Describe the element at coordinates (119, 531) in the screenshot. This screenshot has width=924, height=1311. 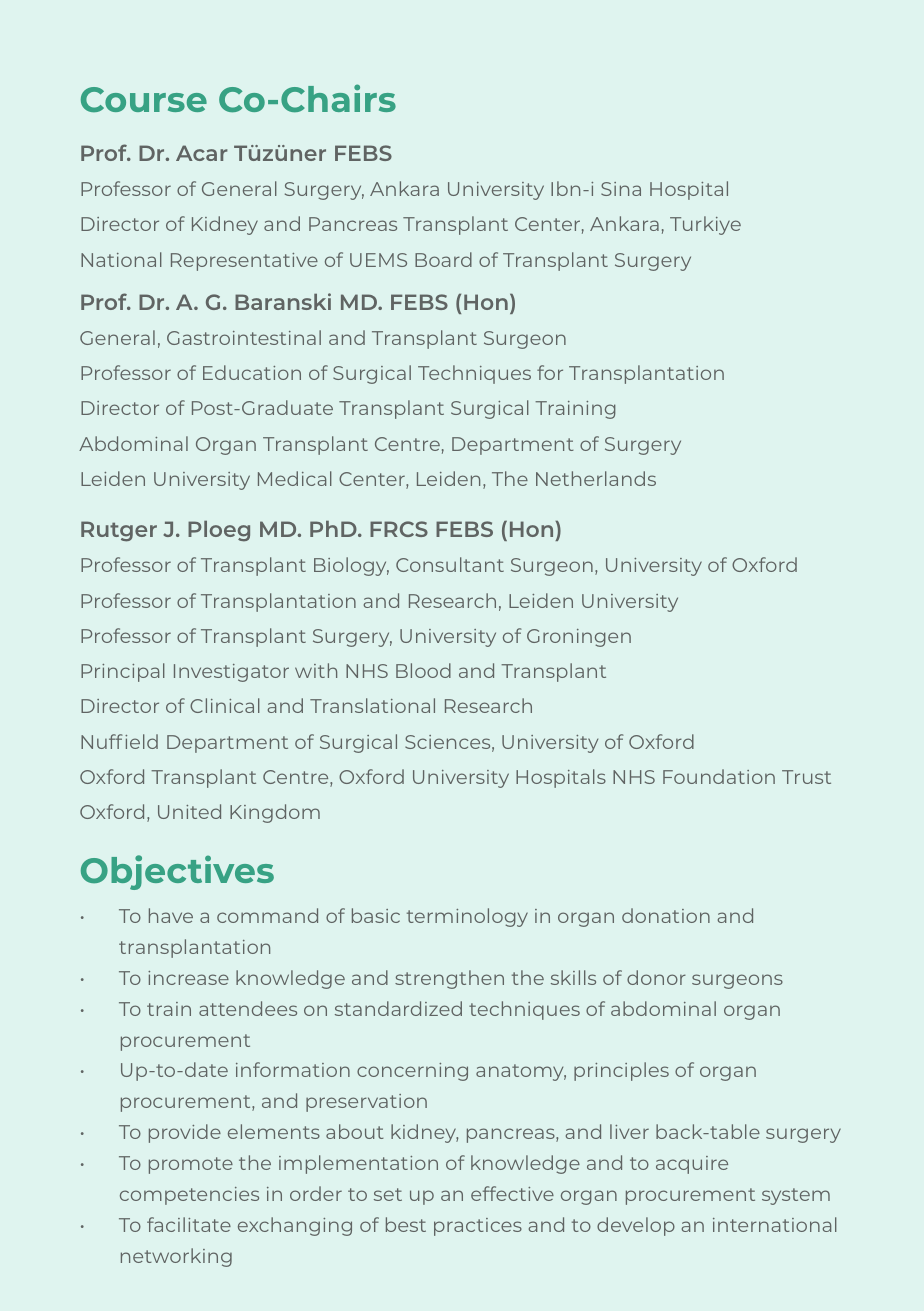
I see `Rutger` at that location.
